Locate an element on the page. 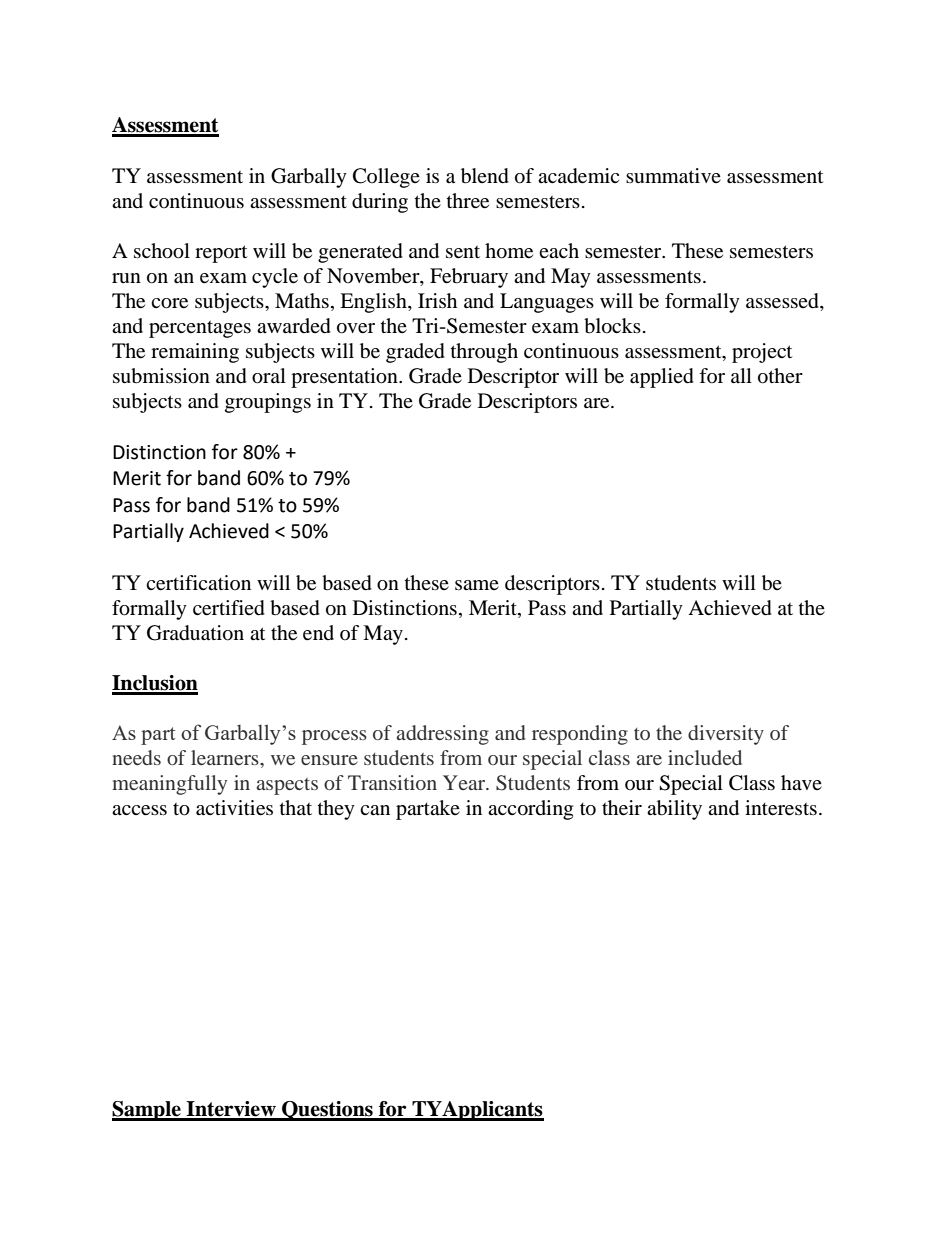 This image has height=1233, width=952. same is located at coordinates (477, 585).
